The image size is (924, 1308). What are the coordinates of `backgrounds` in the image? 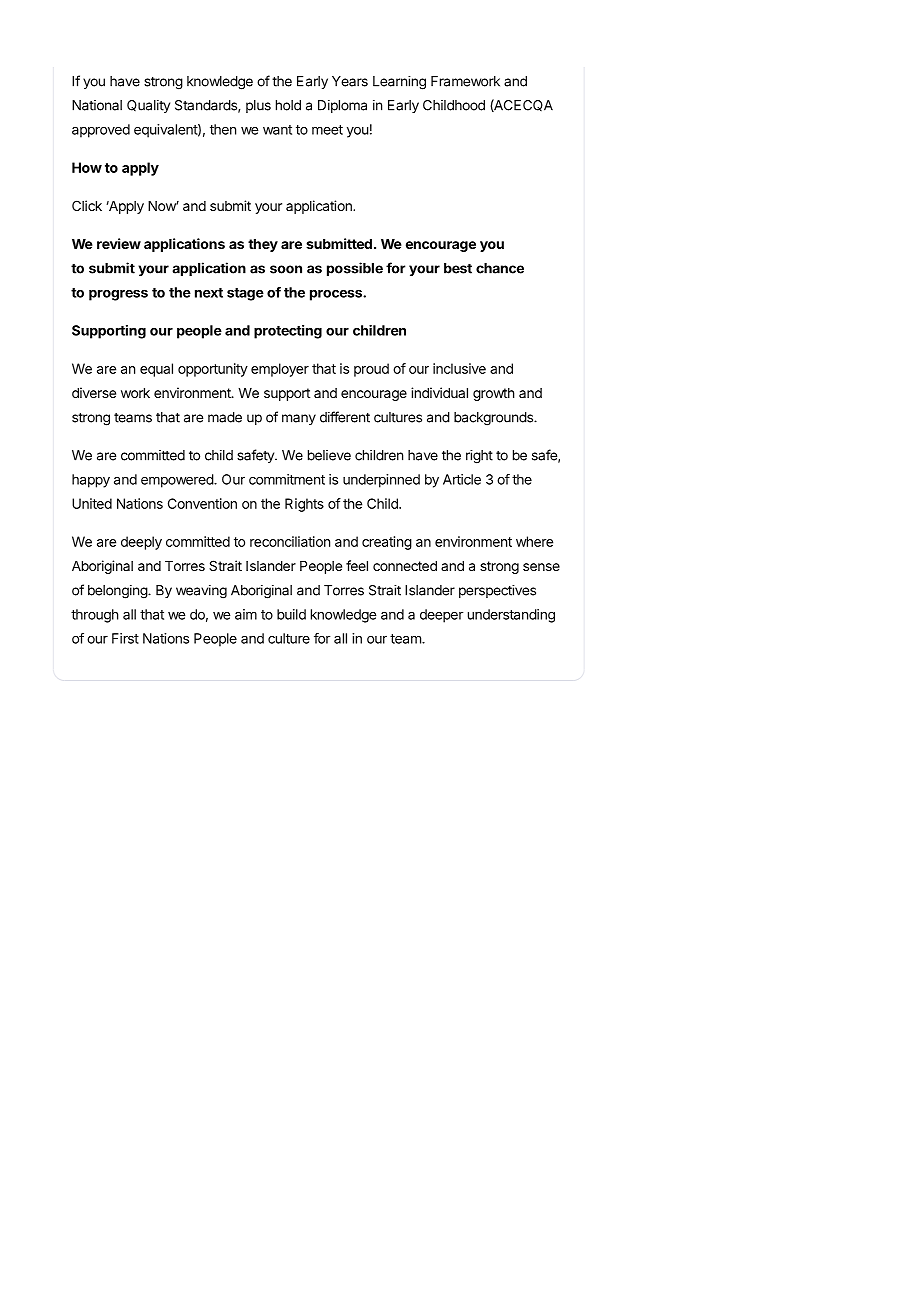 It's located at (494, 419).
